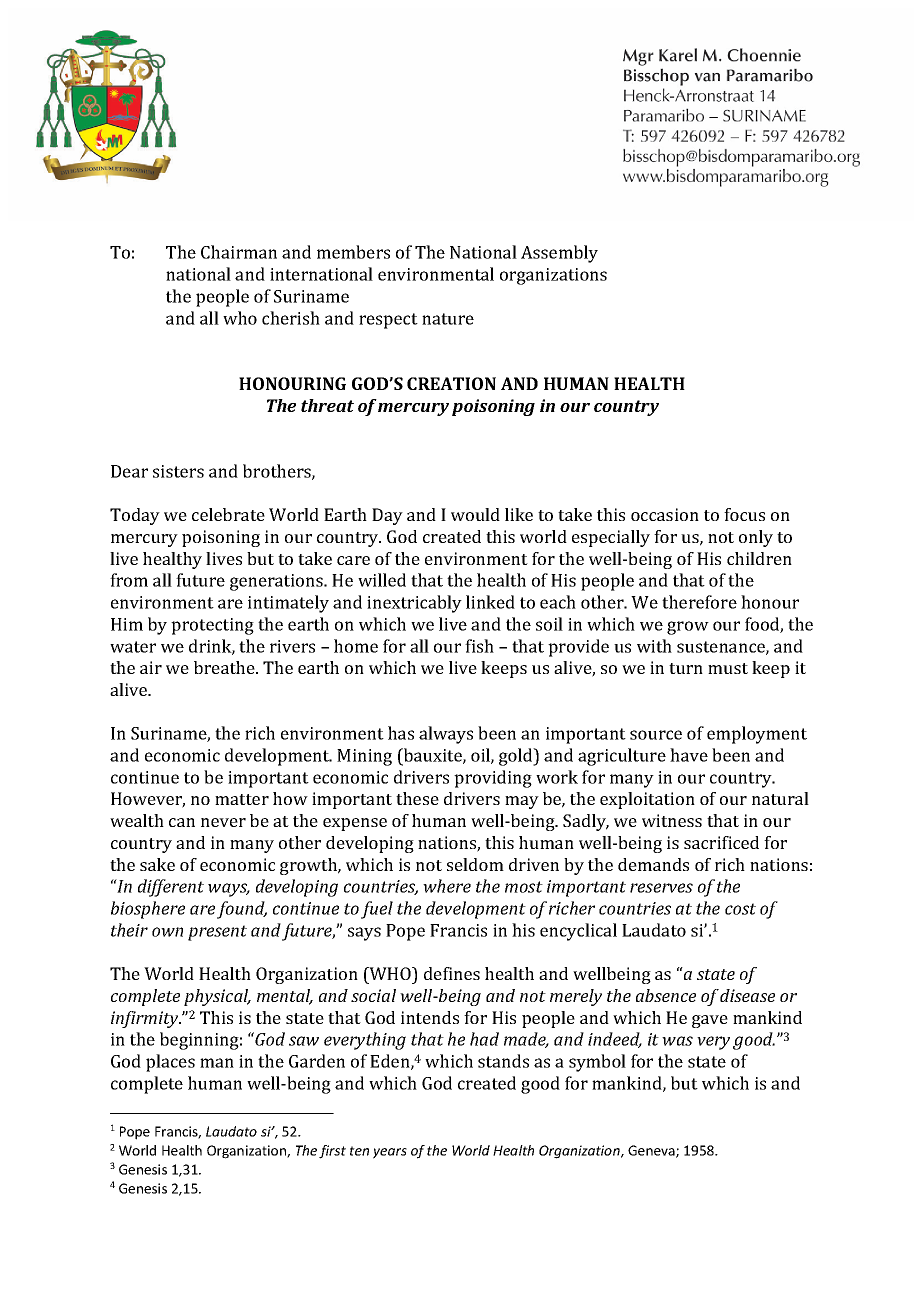 The image size is (924, 1308). I want to click on Assembly, so click(559, 254).
